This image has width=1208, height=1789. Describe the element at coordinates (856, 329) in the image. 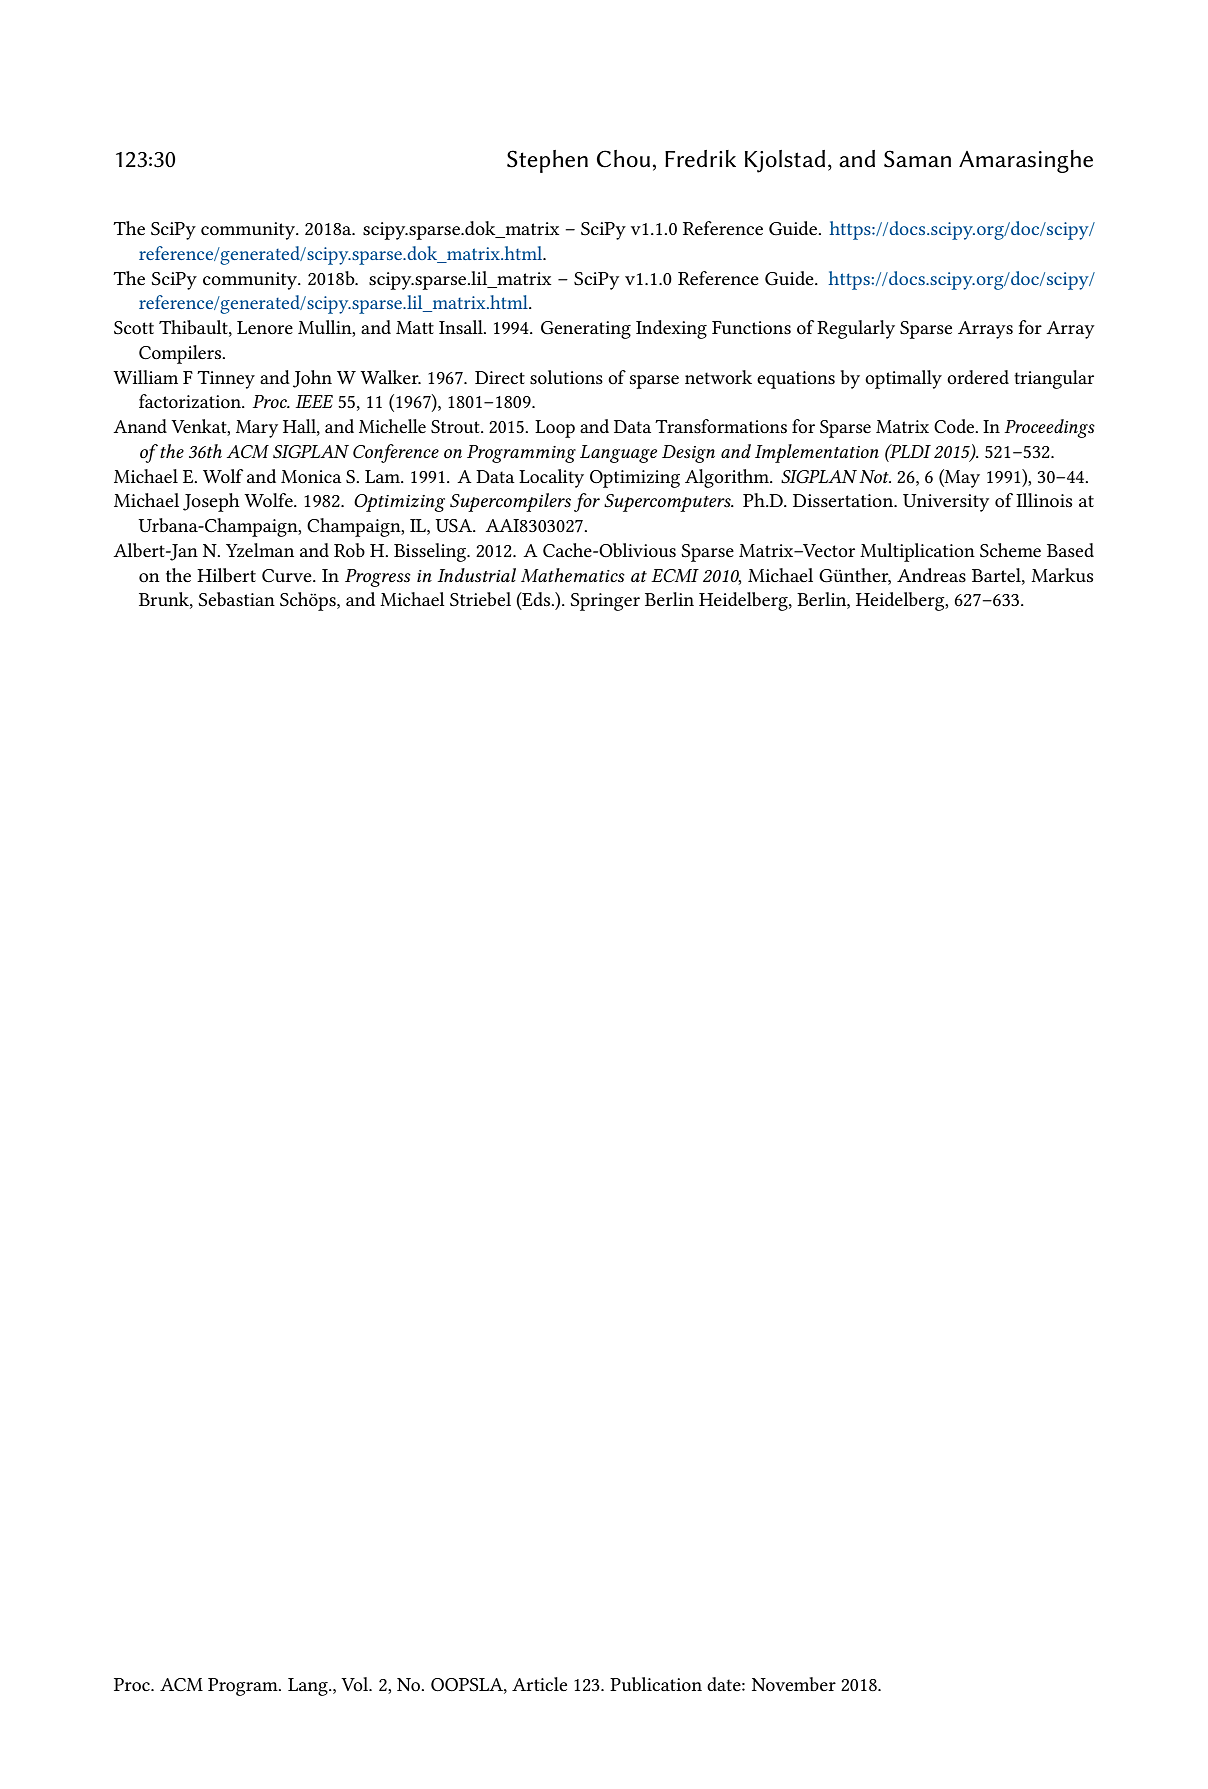

I see `Regularly` at that location.
